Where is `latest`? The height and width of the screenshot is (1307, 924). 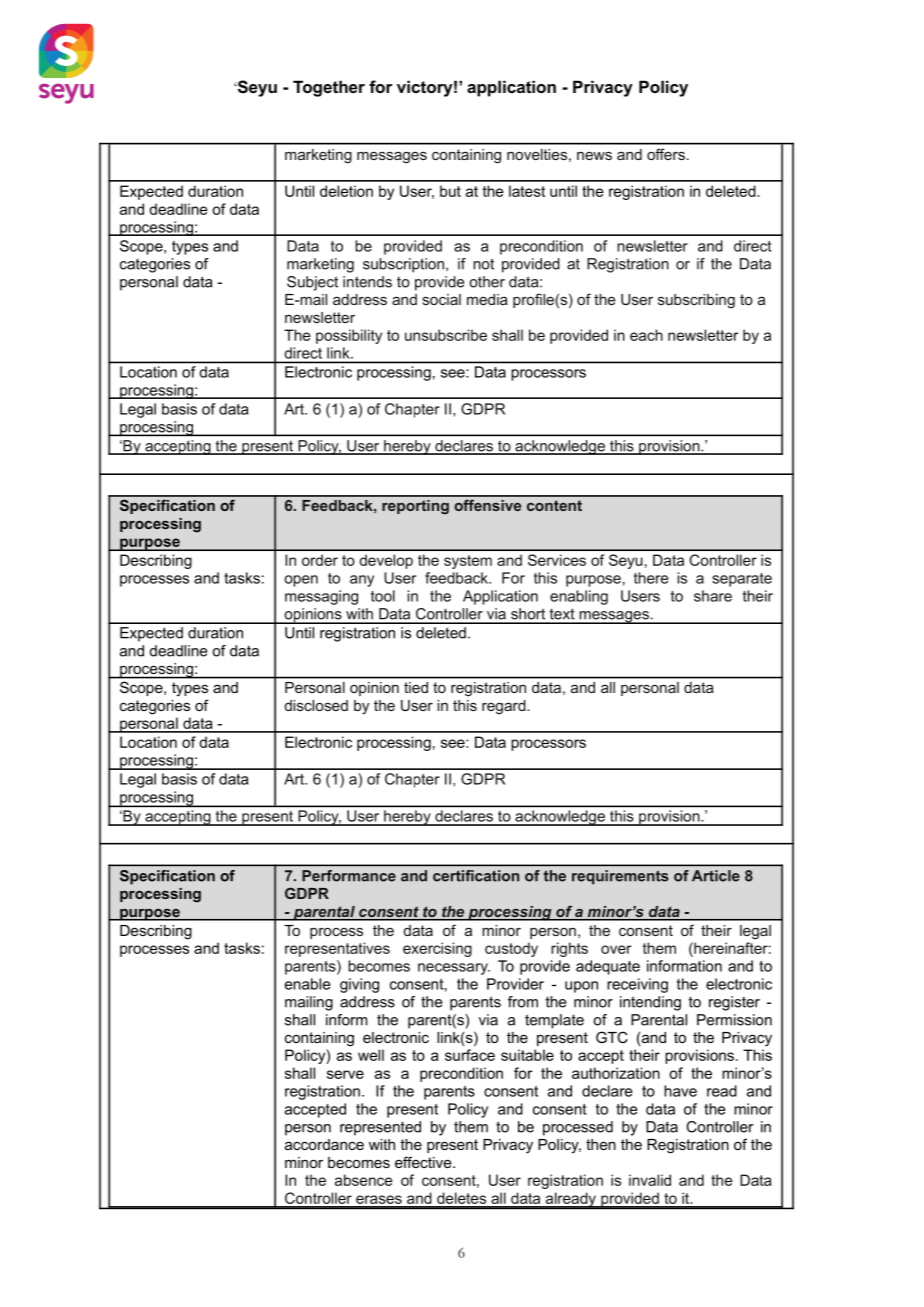 latest is located at coordinates (527, 191).
